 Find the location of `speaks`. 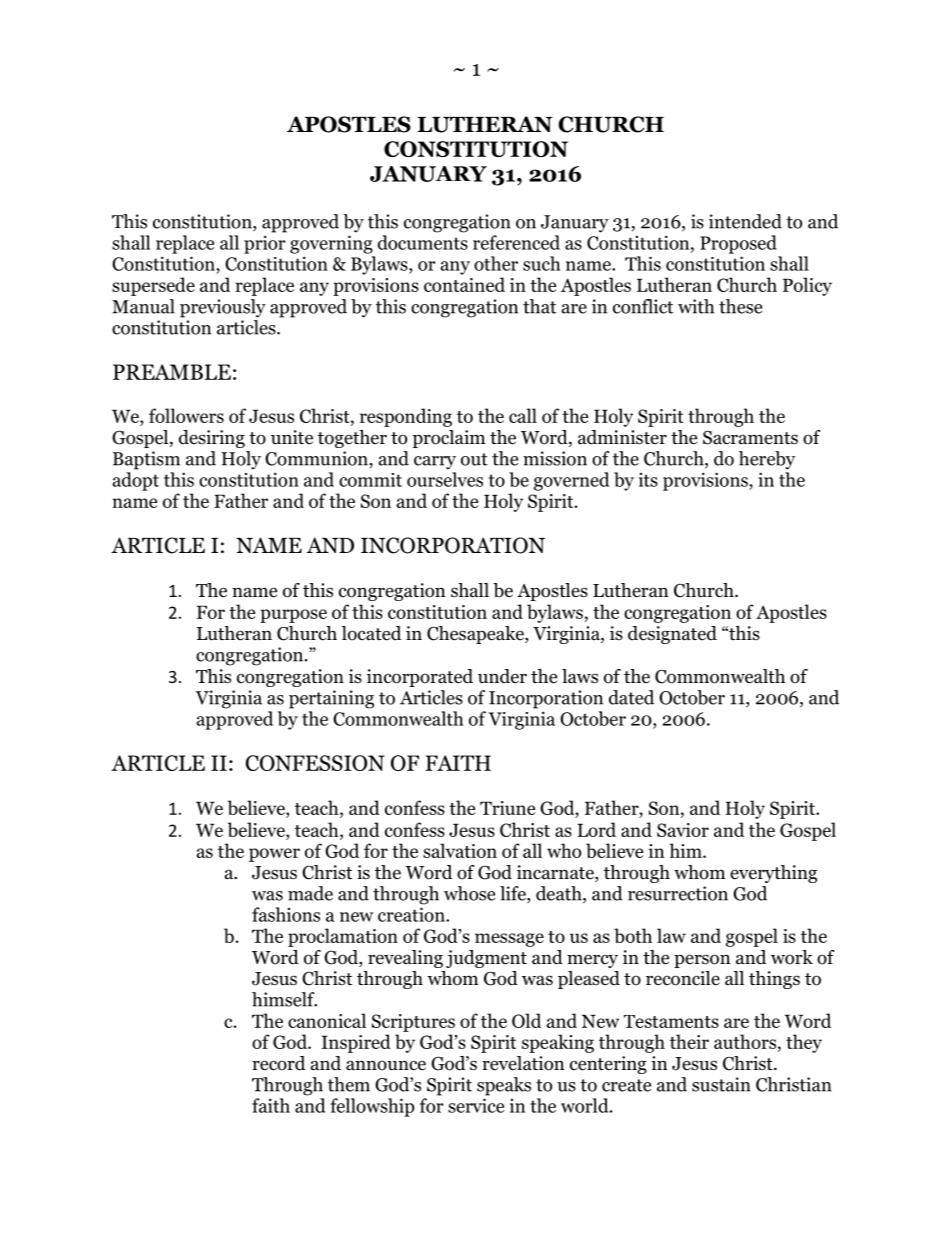

speaks is located at coordinates (504, 1086).
